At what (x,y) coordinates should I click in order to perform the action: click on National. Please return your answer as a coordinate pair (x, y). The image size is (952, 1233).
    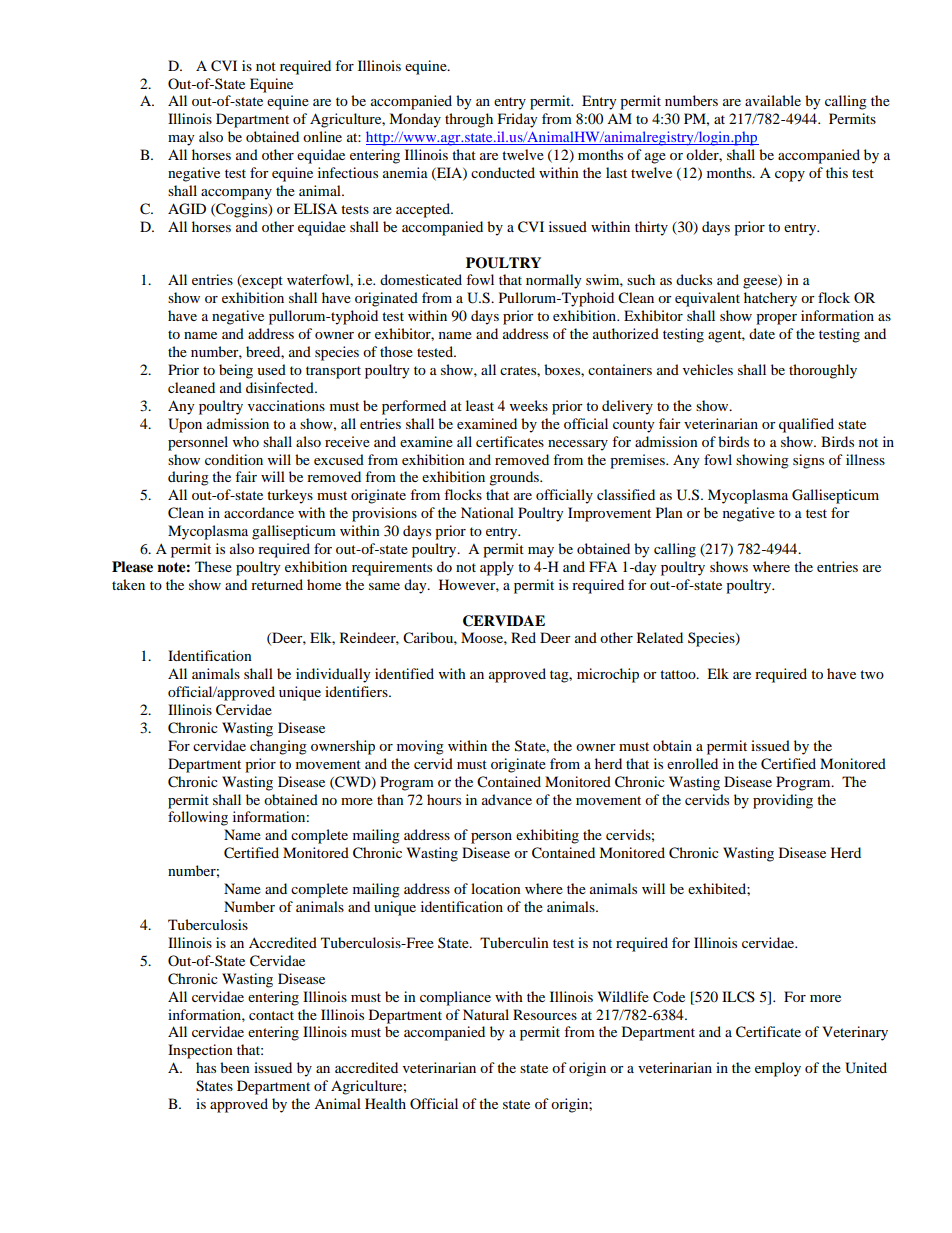
    Looking at the image, I should click on (487, 512).
